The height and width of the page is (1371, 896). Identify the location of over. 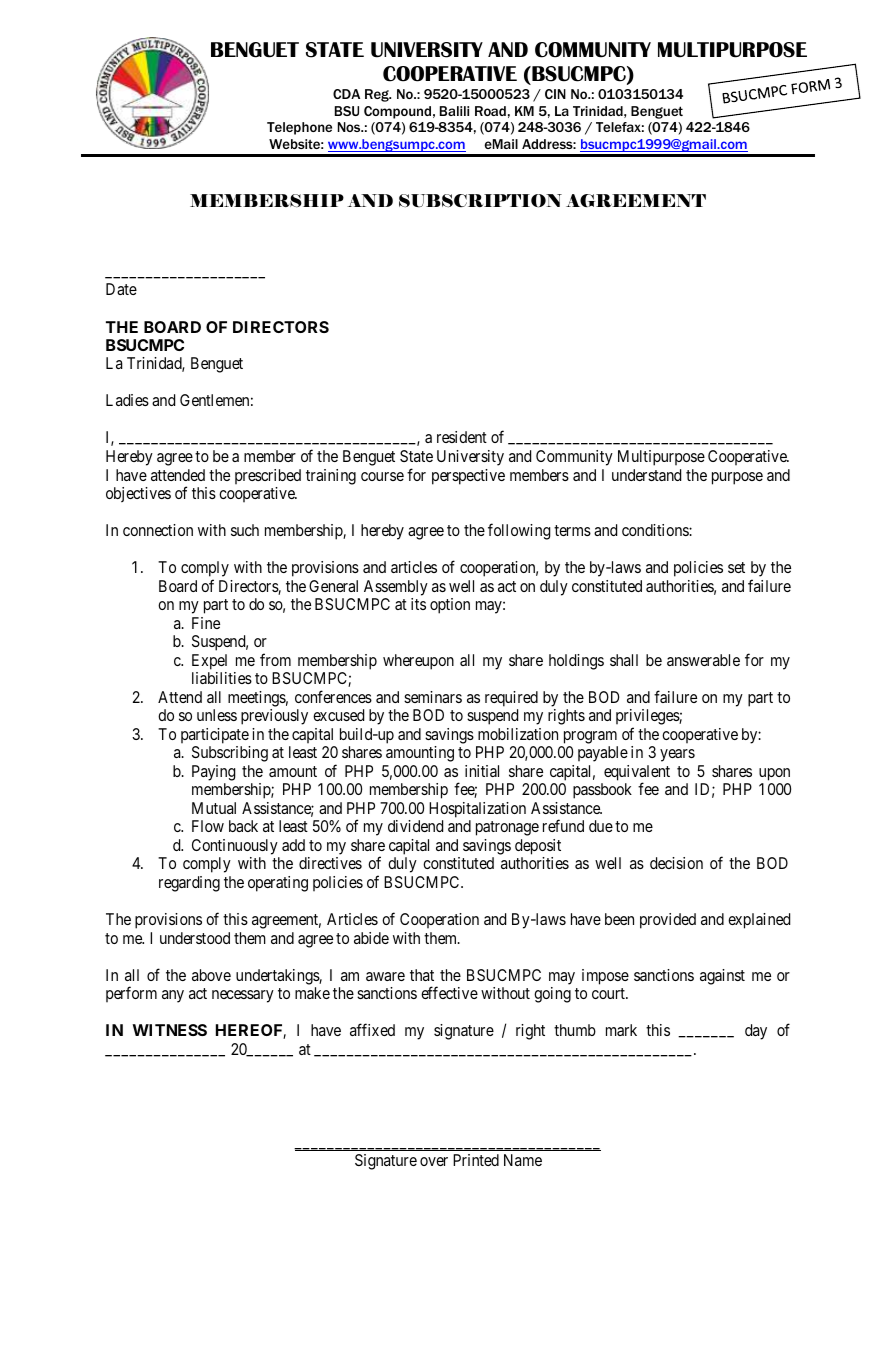
(434, 1161).
